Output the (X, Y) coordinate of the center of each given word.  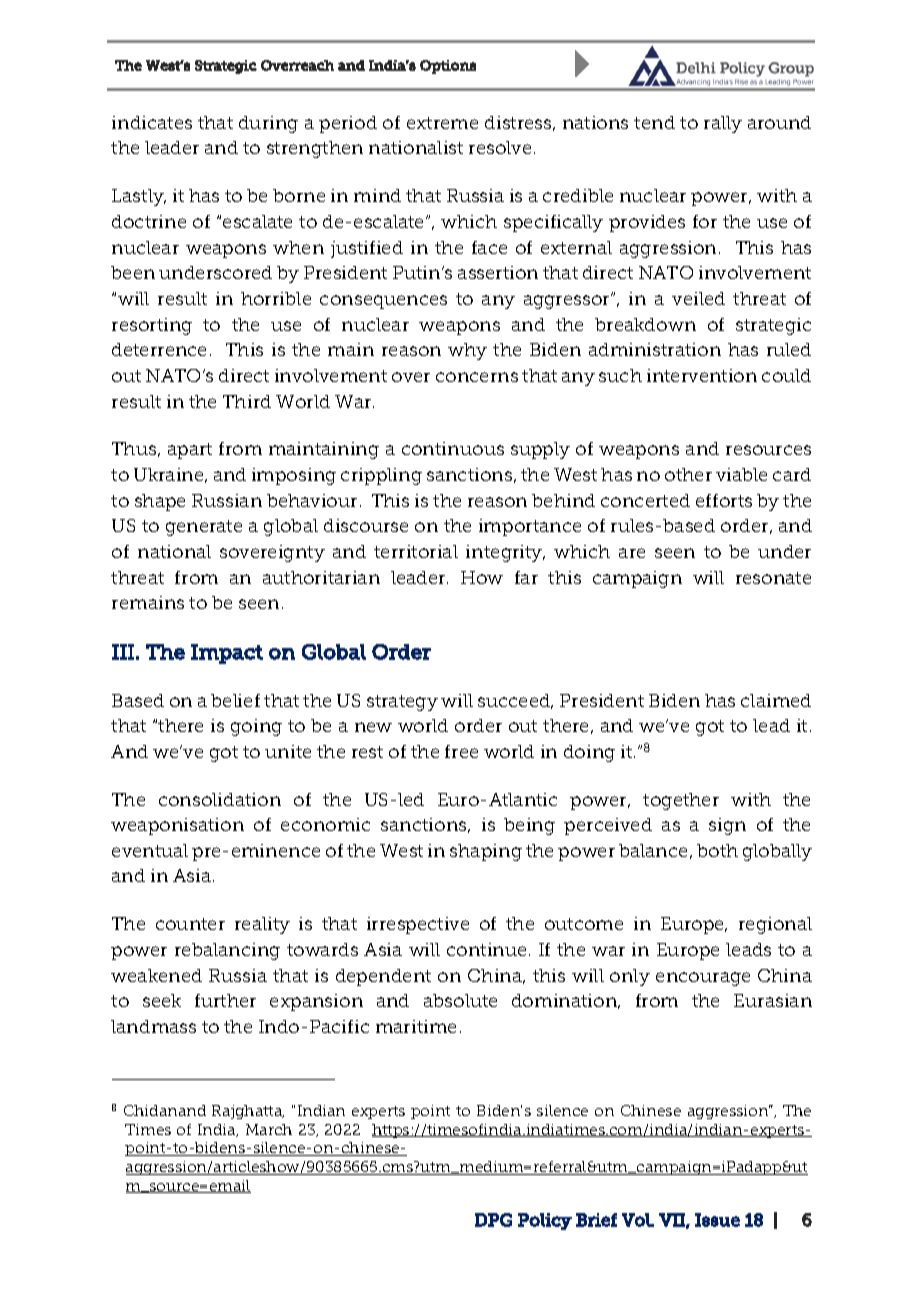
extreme (442, 123)
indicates (152, 122)
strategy (402, 703)
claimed (776, 700)
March (269, 1129)
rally (723, 124)
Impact (227, 654)
